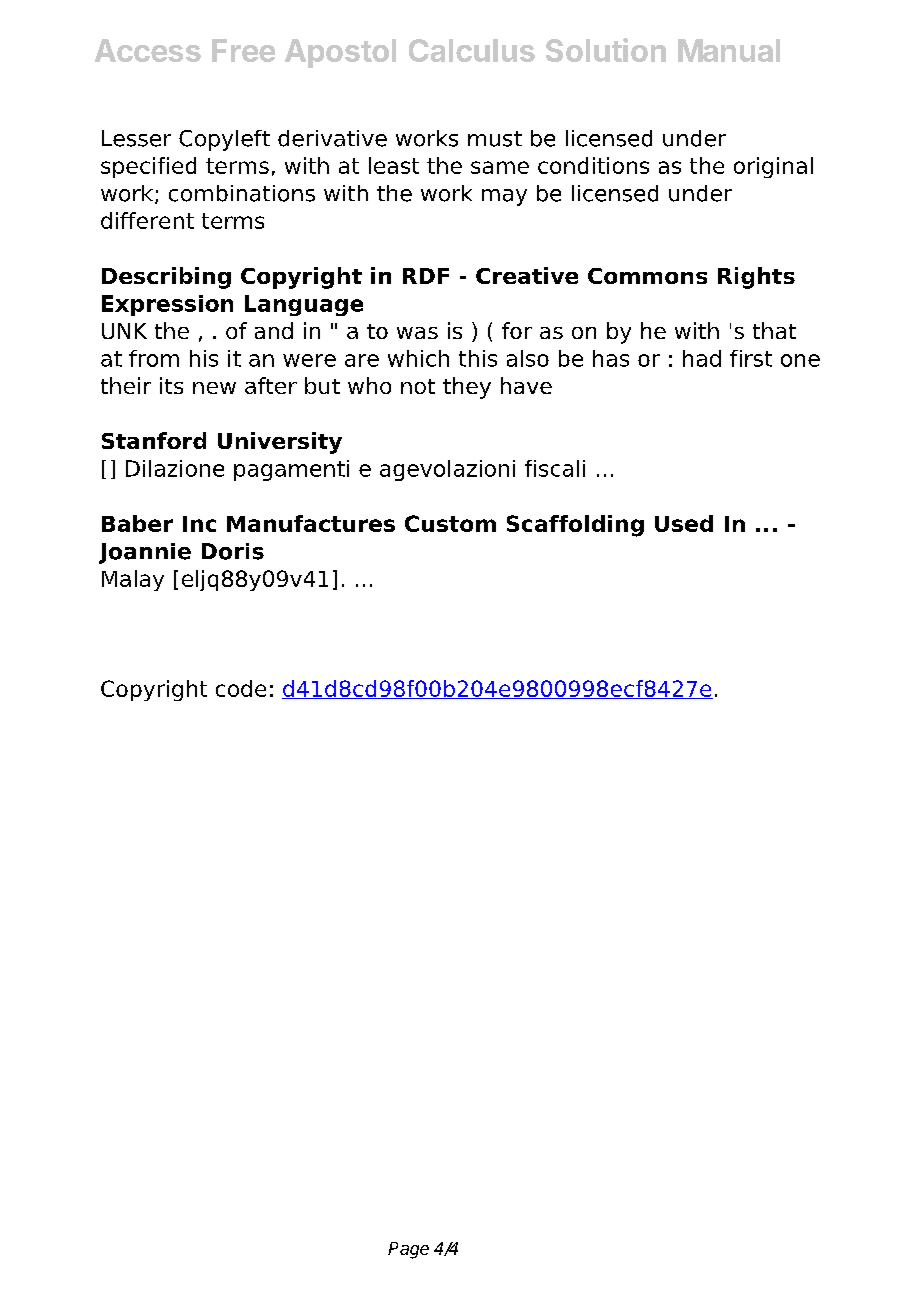 The height and width of the document is (1311, 924). What do you see at coordinates (684, 523) in the document?
I see `Used` at bounding box center [684, 523].
